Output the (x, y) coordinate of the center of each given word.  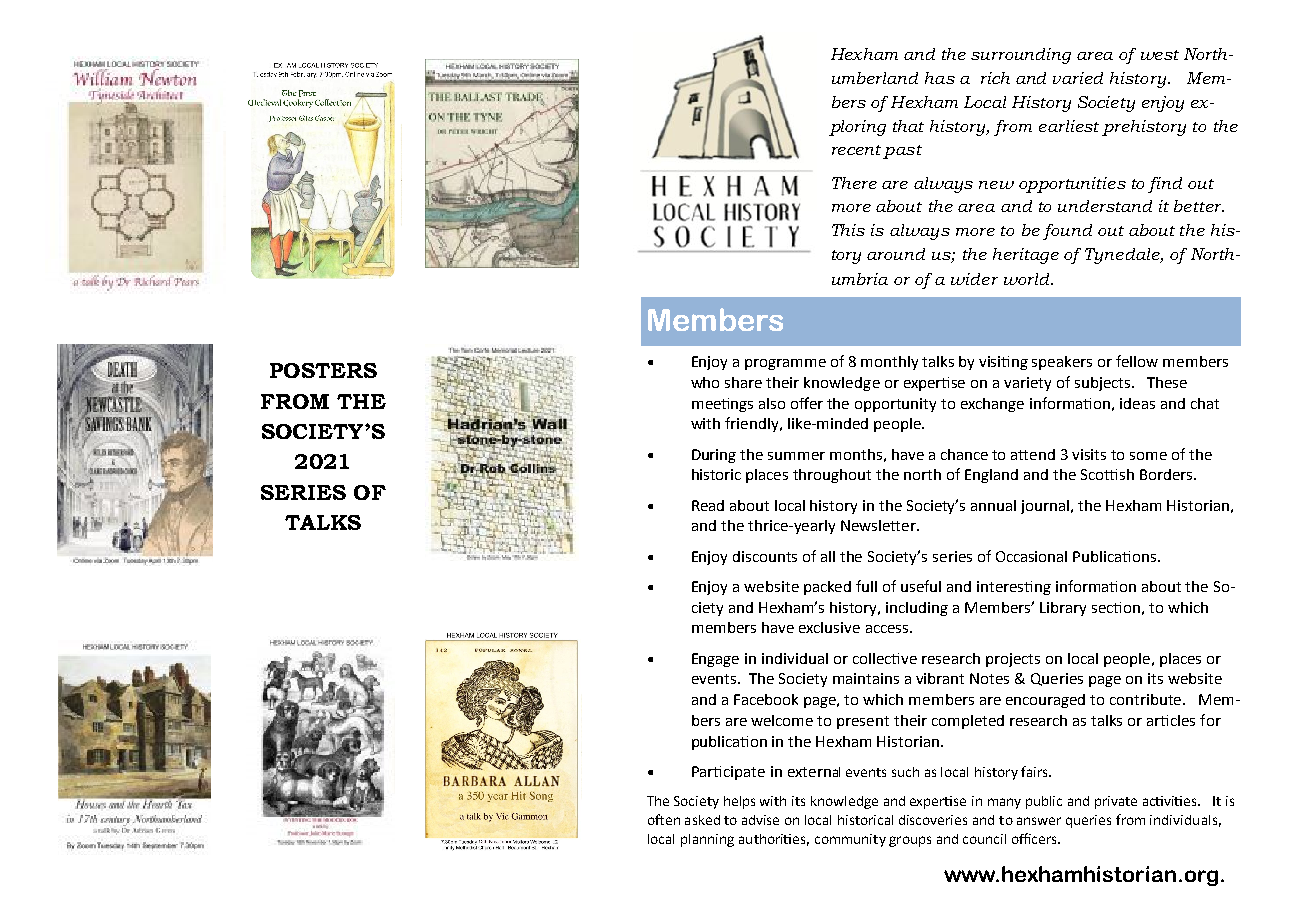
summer (796, 456)
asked (702, 820)
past (902, 152)
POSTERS (323, 370)
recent (856, 150)
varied (1078, 78)
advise (760, 820)
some (1148, 456)
